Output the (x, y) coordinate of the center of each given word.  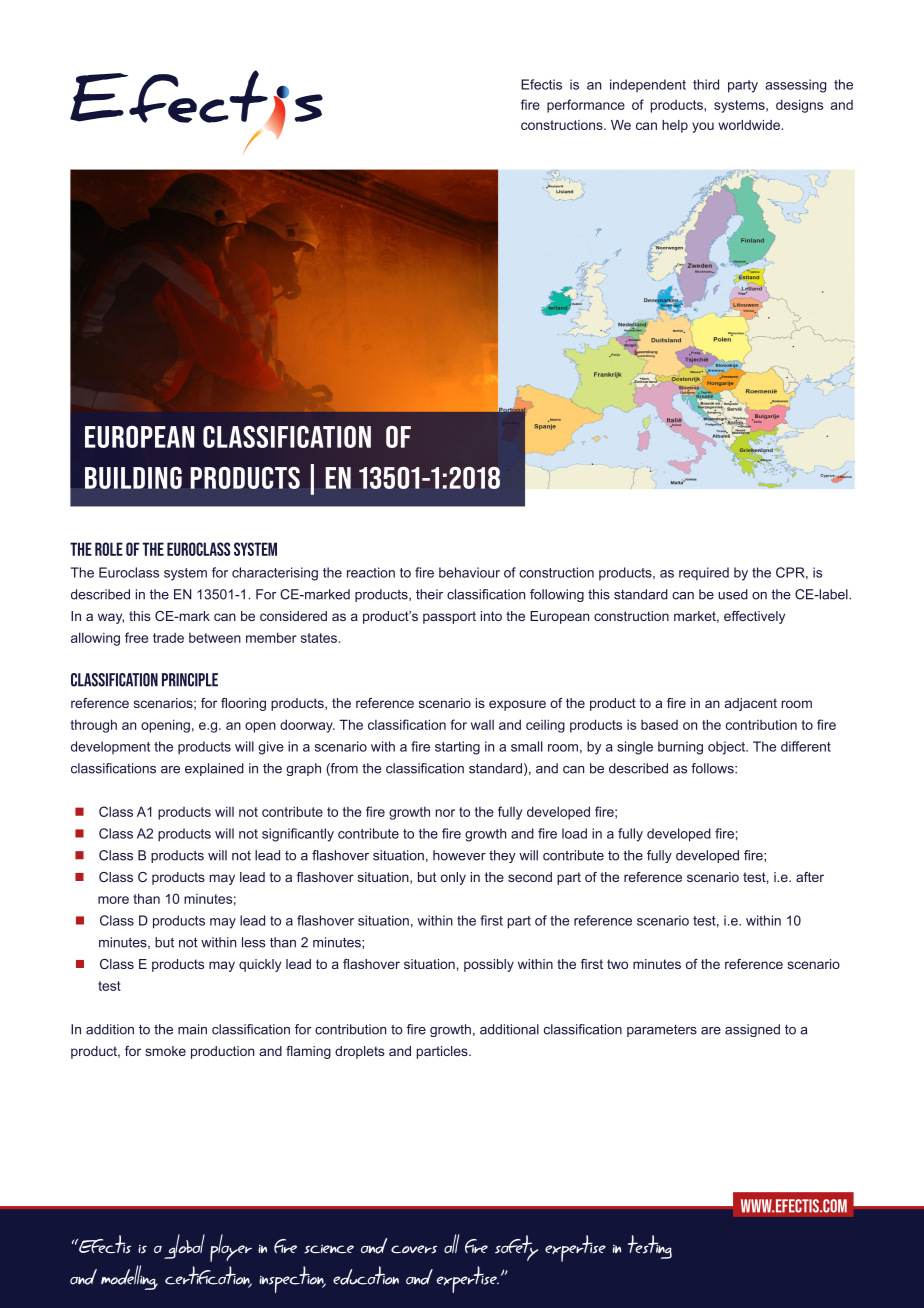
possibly (489, 965)
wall (482, 725)
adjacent (751, 704)
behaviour (469, 572)
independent (648, 85)
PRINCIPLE (190, 680)
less (254, 942)
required (704, 573)
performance (586, 106)
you (703, 127)
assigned (752, 1030)
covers (414, 1249)
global (184, 1246)
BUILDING (133, 478)
